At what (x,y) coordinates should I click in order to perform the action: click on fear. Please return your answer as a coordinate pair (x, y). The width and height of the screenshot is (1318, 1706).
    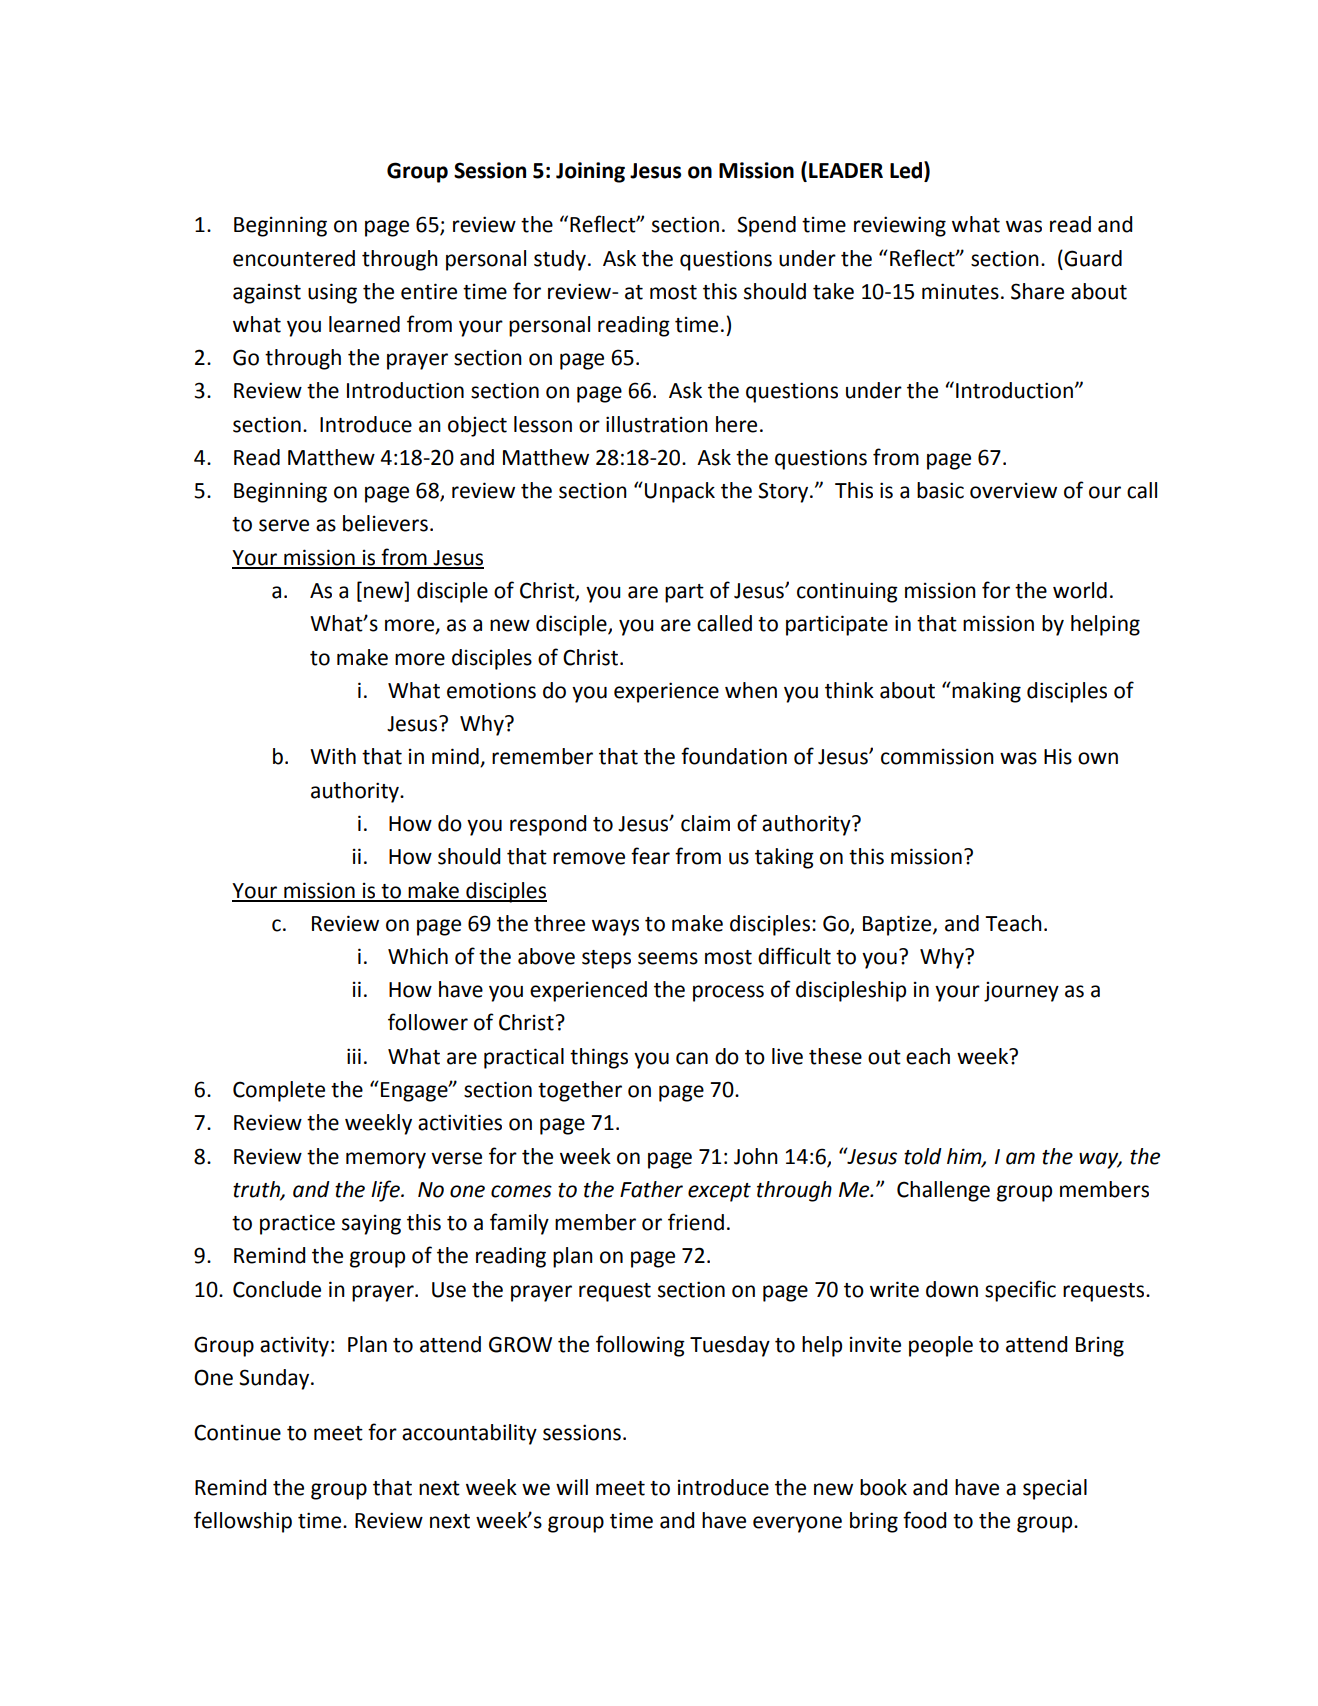
    Looking at the image, I should click on (650, 856).
